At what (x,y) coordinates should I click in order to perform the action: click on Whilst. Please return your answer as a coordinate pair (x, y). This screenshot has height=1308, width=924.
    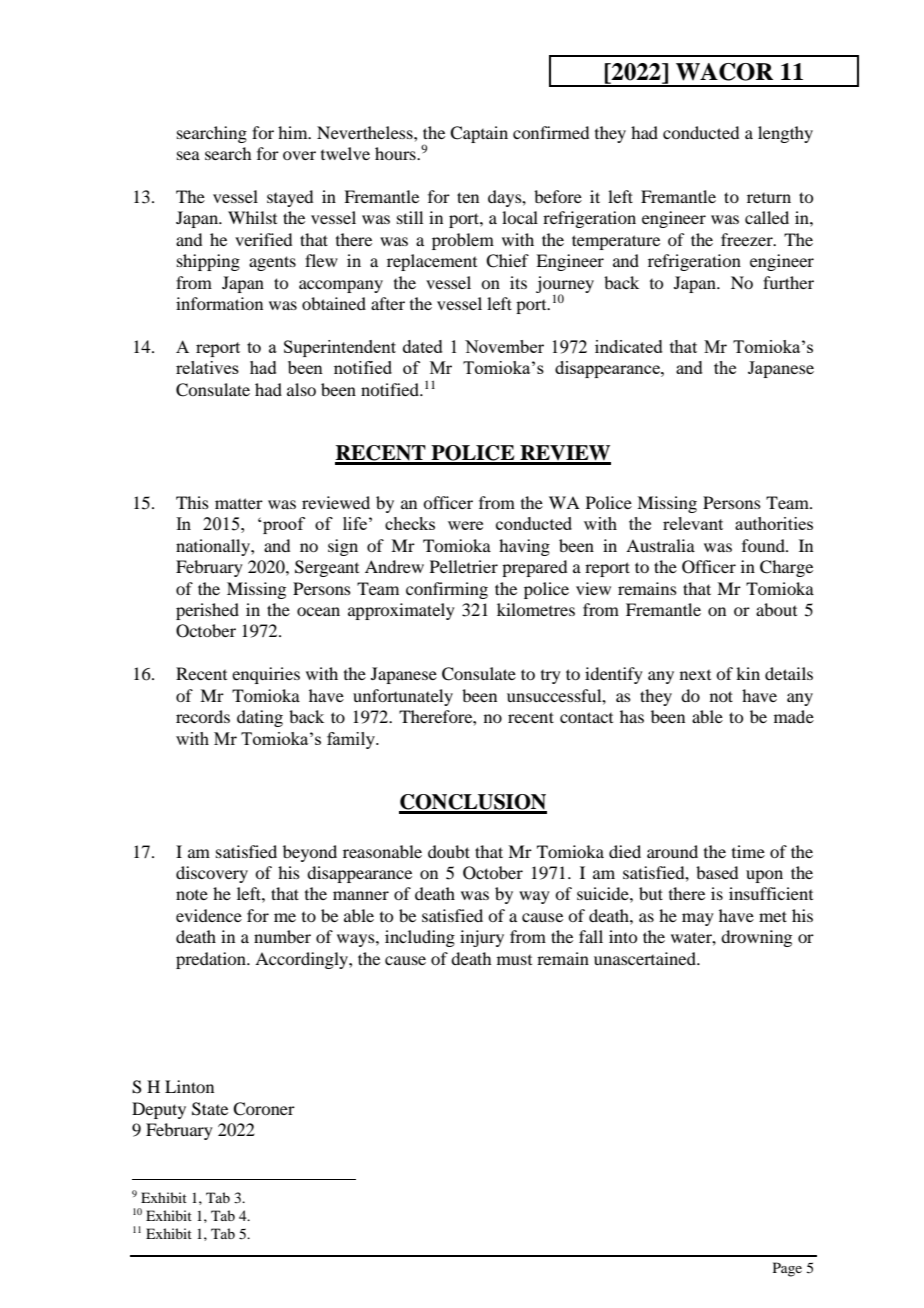
    Looking at the image, I should click on (252, 217).
